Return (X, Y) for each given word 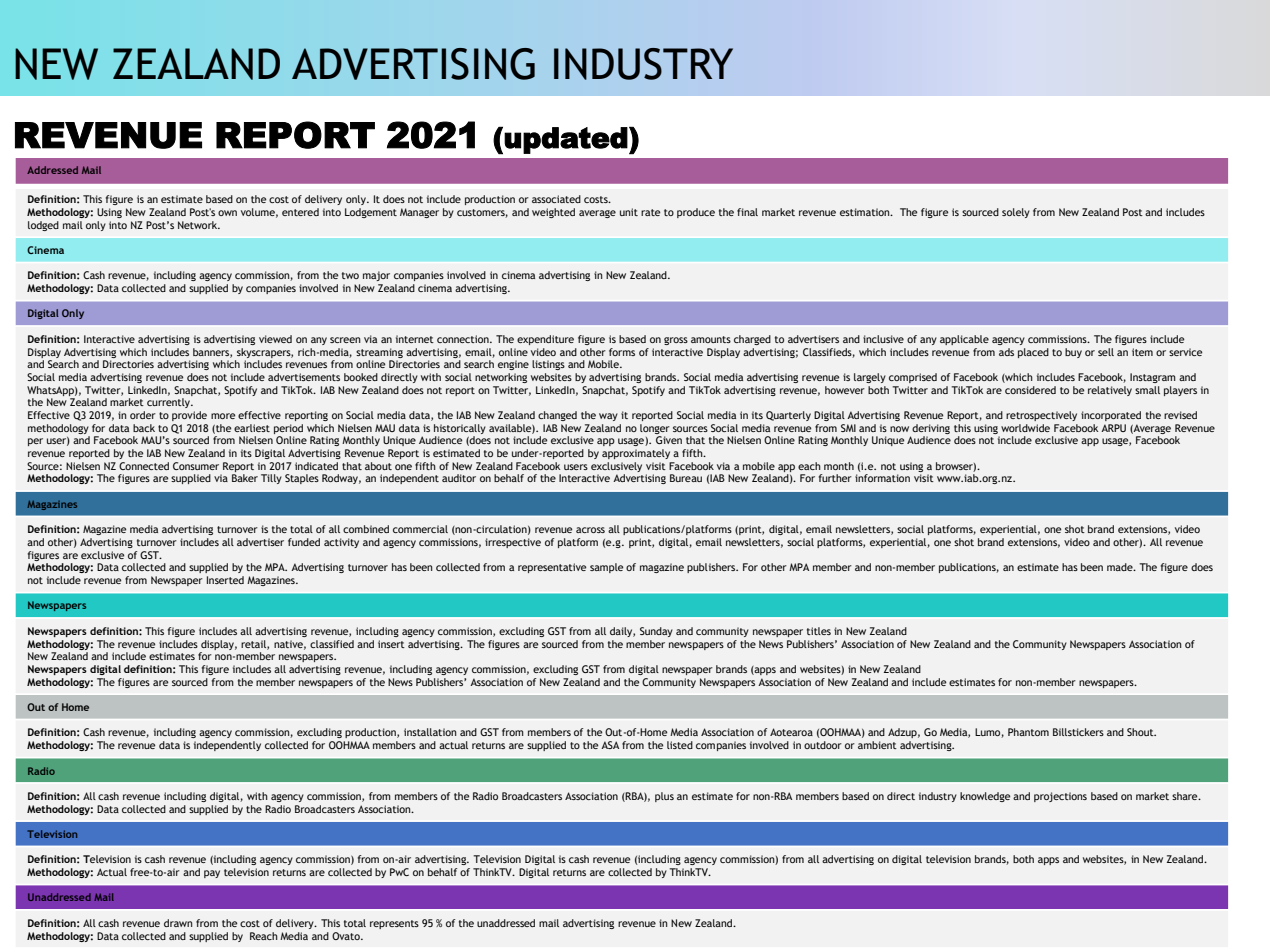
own (227, 213)
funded (304, 542)
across (590, 530)
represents (394, 924)
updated (566, 140)
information (882, 478)
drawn (178, 923)
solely (1016, 213)
